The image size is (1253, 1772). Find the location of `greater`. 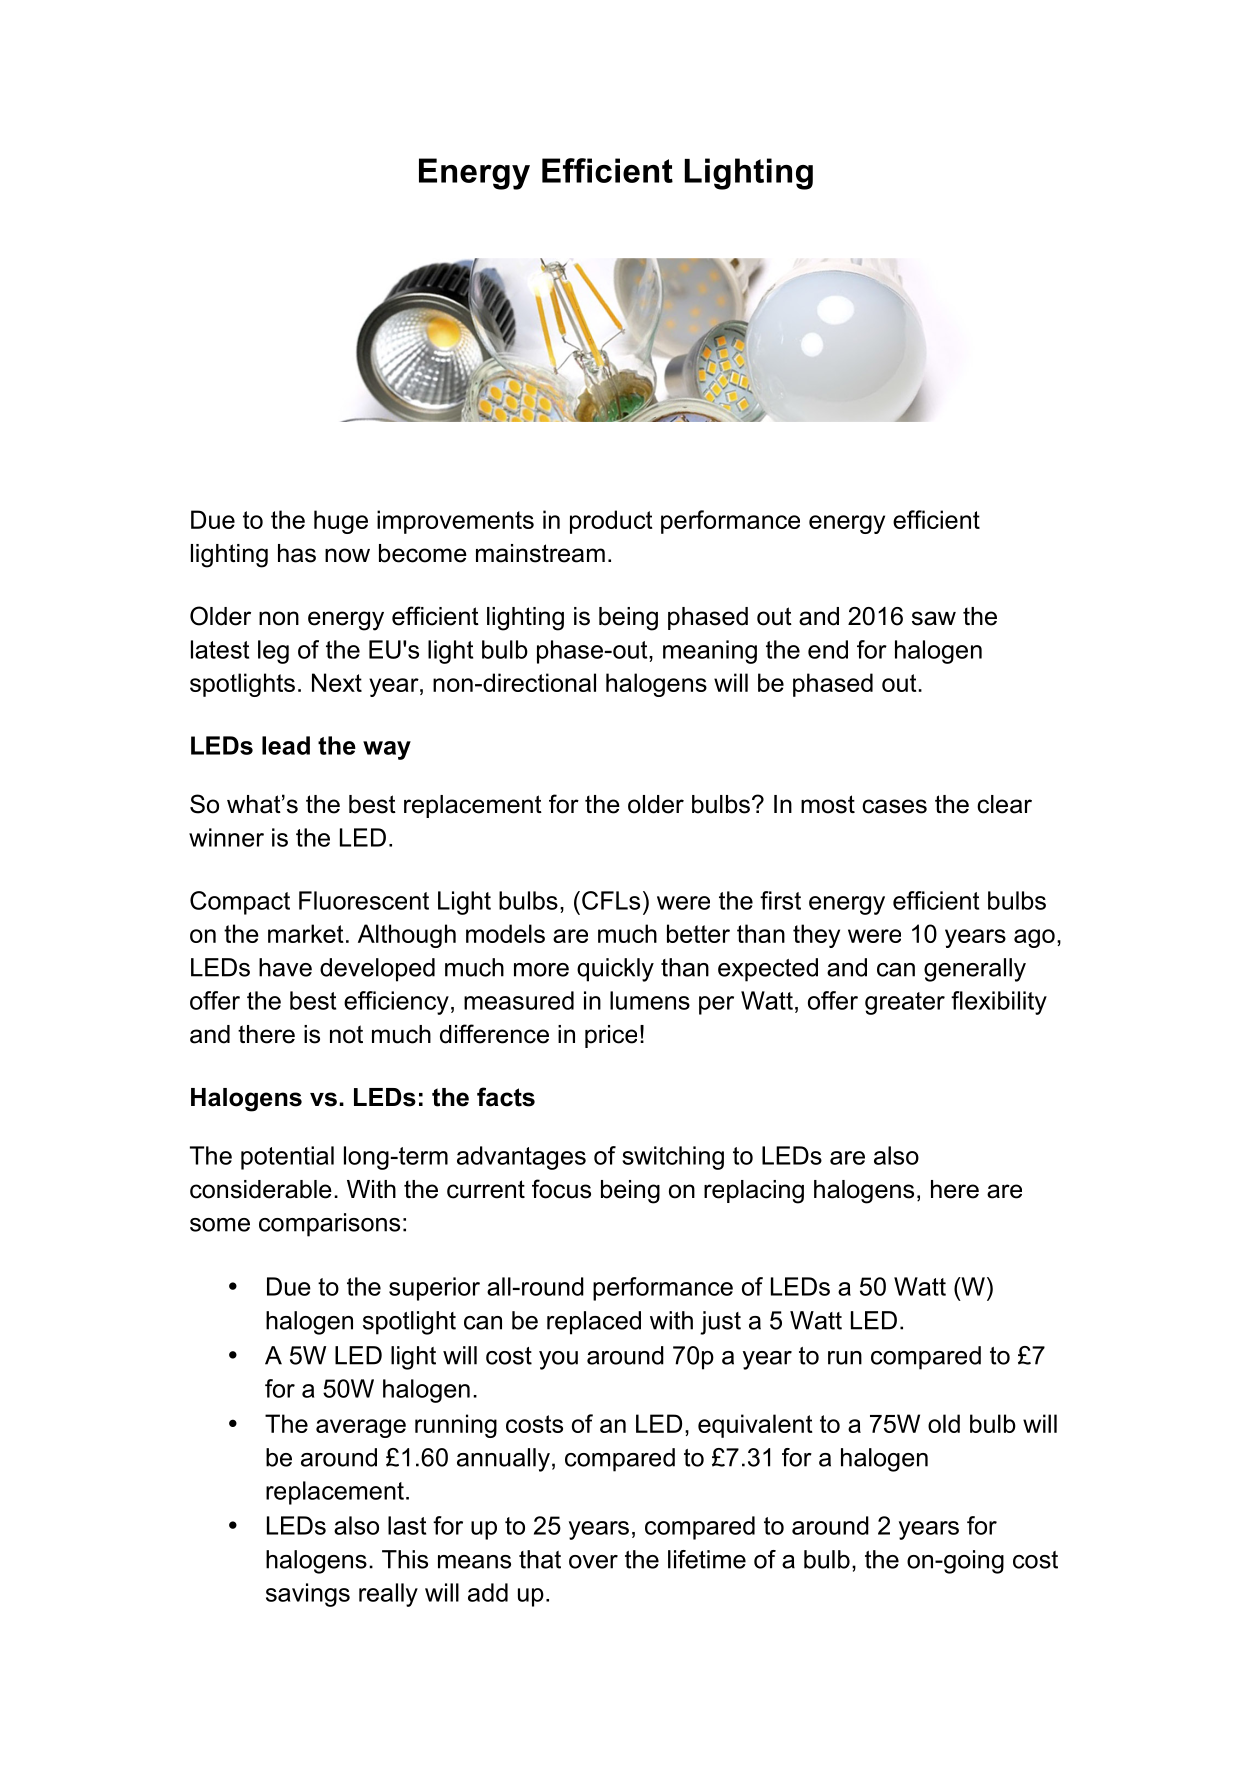

greater is located at coordinates (905, 1003).
